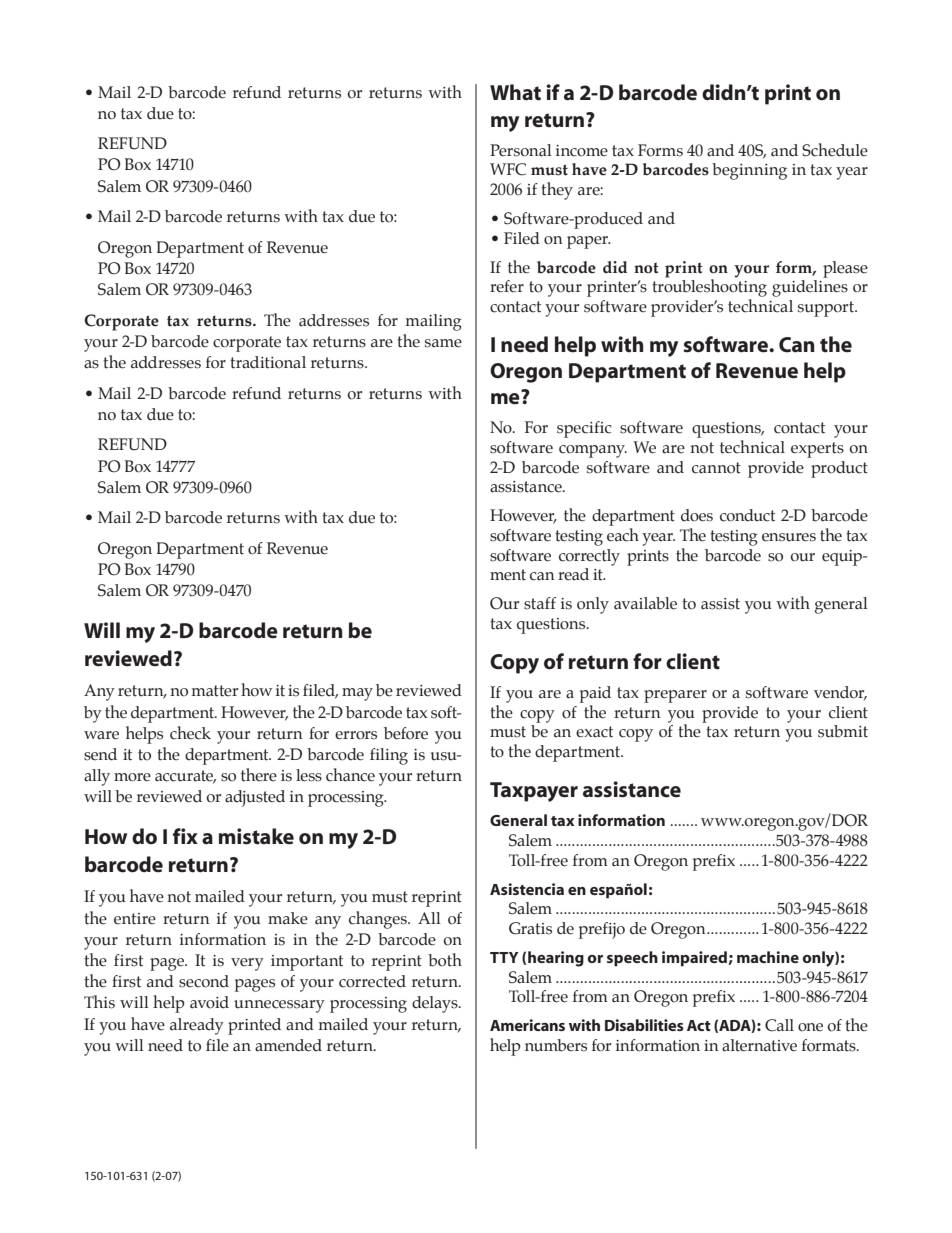 Image resolution: width=952 pixels, height=1233 pixels. Describe the element at coordinates (521, 150) in the screenshot. I see `Personal` at that location.
